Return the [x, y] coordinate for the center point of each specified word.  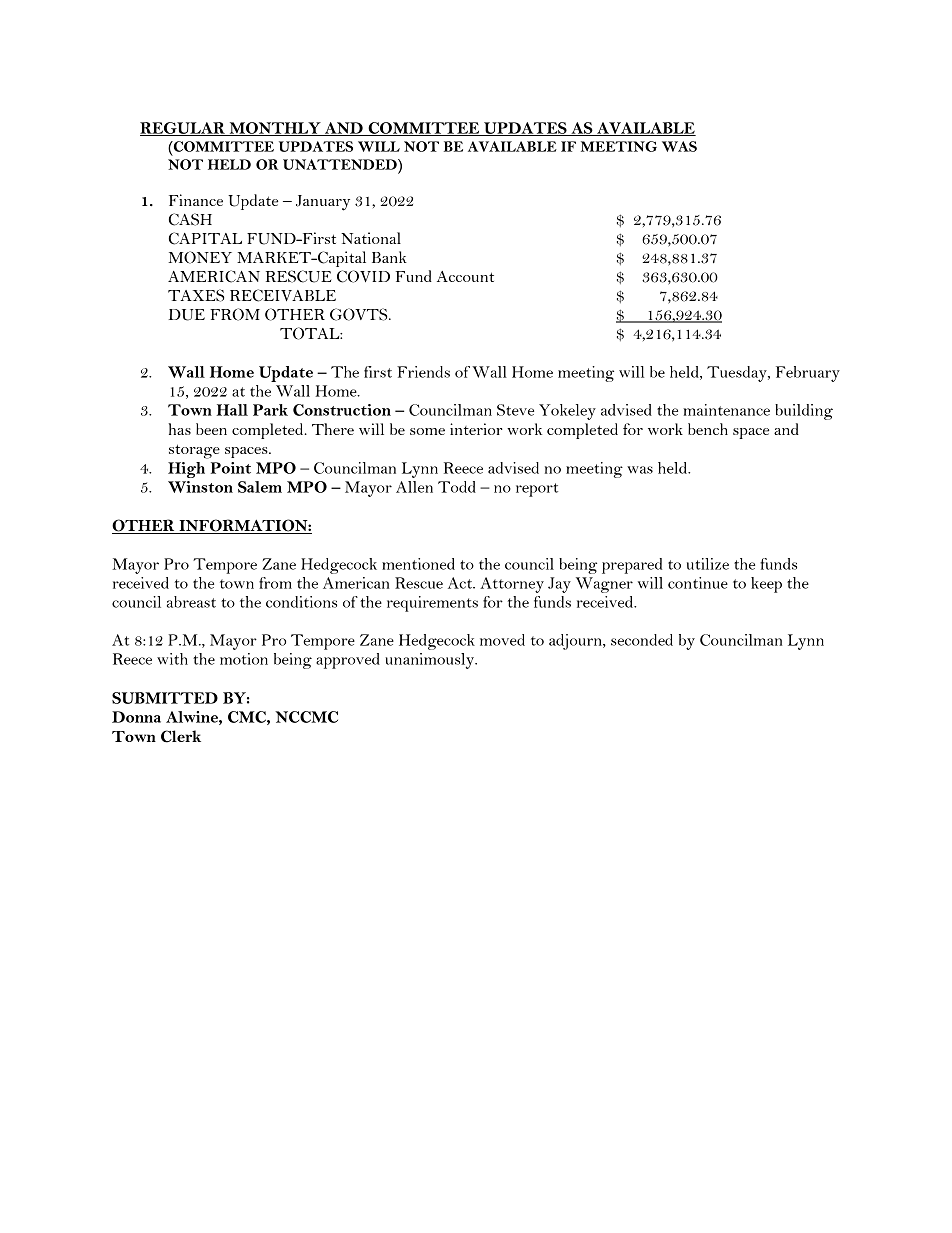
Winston [200, 487]
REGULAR [183, 129]
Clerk [181, 736]
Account [465, 276]
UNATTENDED [341, 164]
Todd [457, 487]
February [808, 374]
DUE [187, 315]
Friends [423, 372]
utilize [708, 564]
